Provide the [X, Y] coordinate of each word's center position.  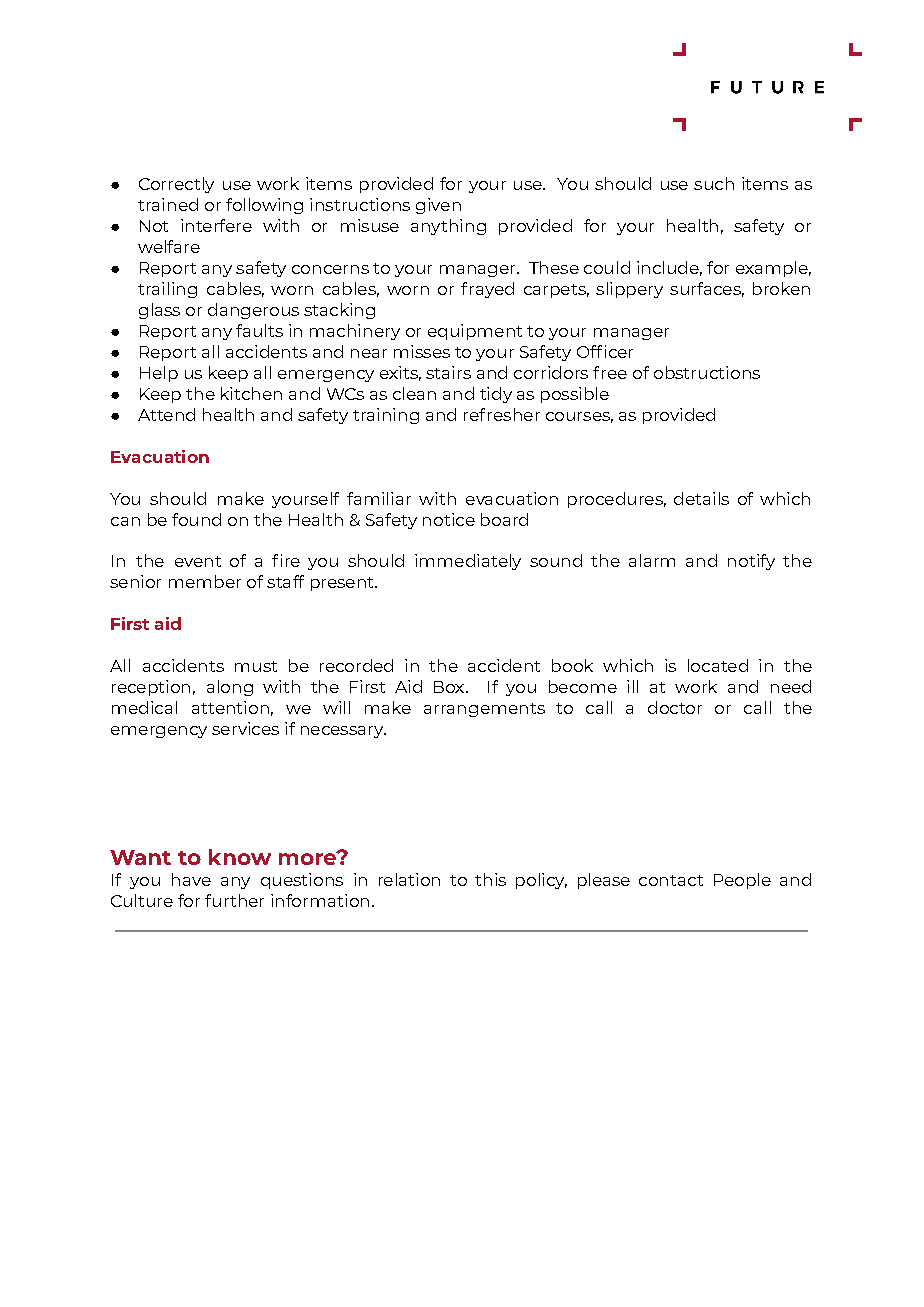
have [191, 879]
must [256, 666]
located [718, 665]
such [714, 183]
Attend [166, 414]
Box [450, 687]
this [490, 879]
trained [168, 204]
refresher [502, 414]
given [438, 206]
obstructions [707, 372]
